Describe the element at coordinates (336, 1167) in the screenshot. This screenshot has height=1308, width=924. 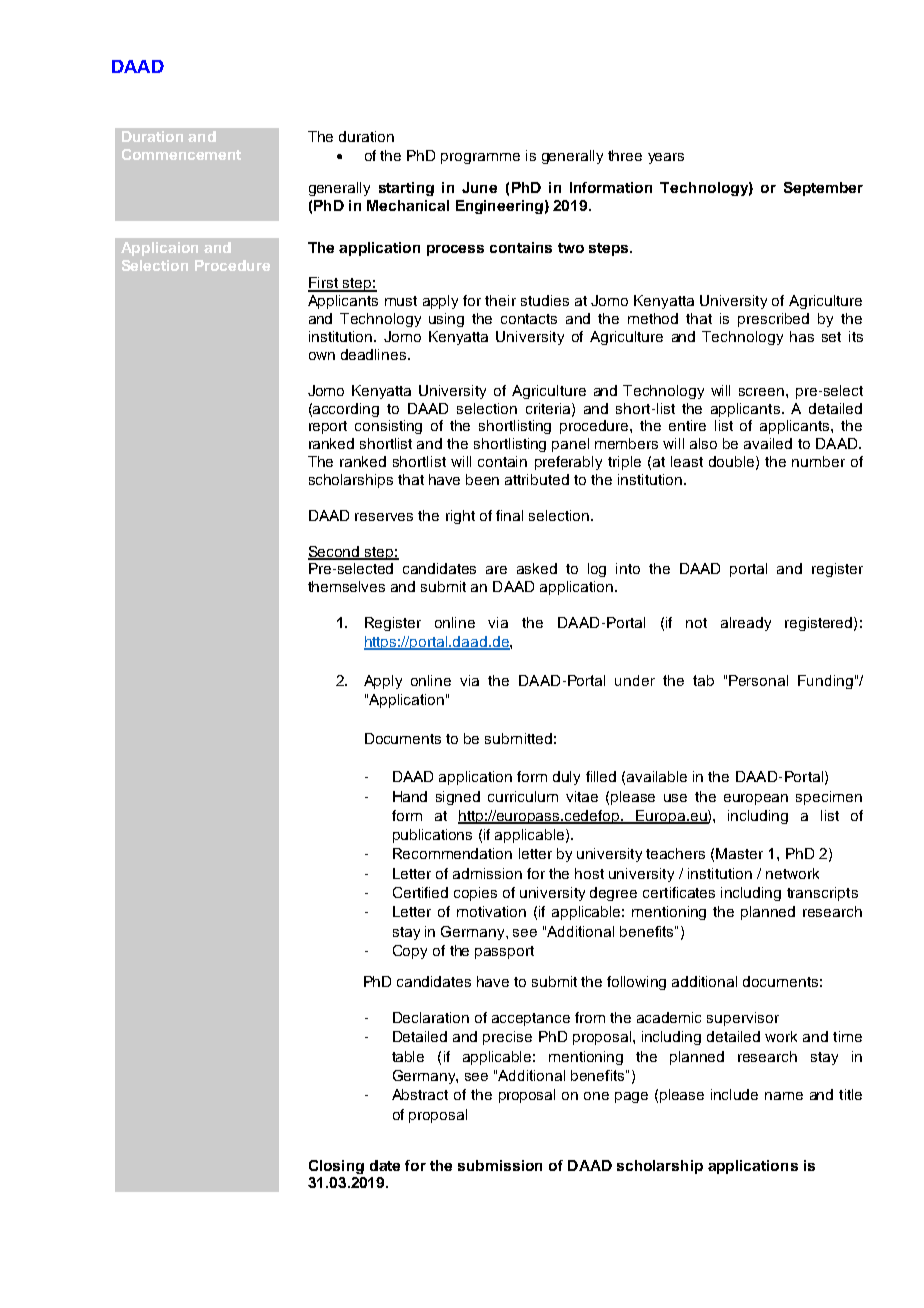
I see `Closing` at that location.
